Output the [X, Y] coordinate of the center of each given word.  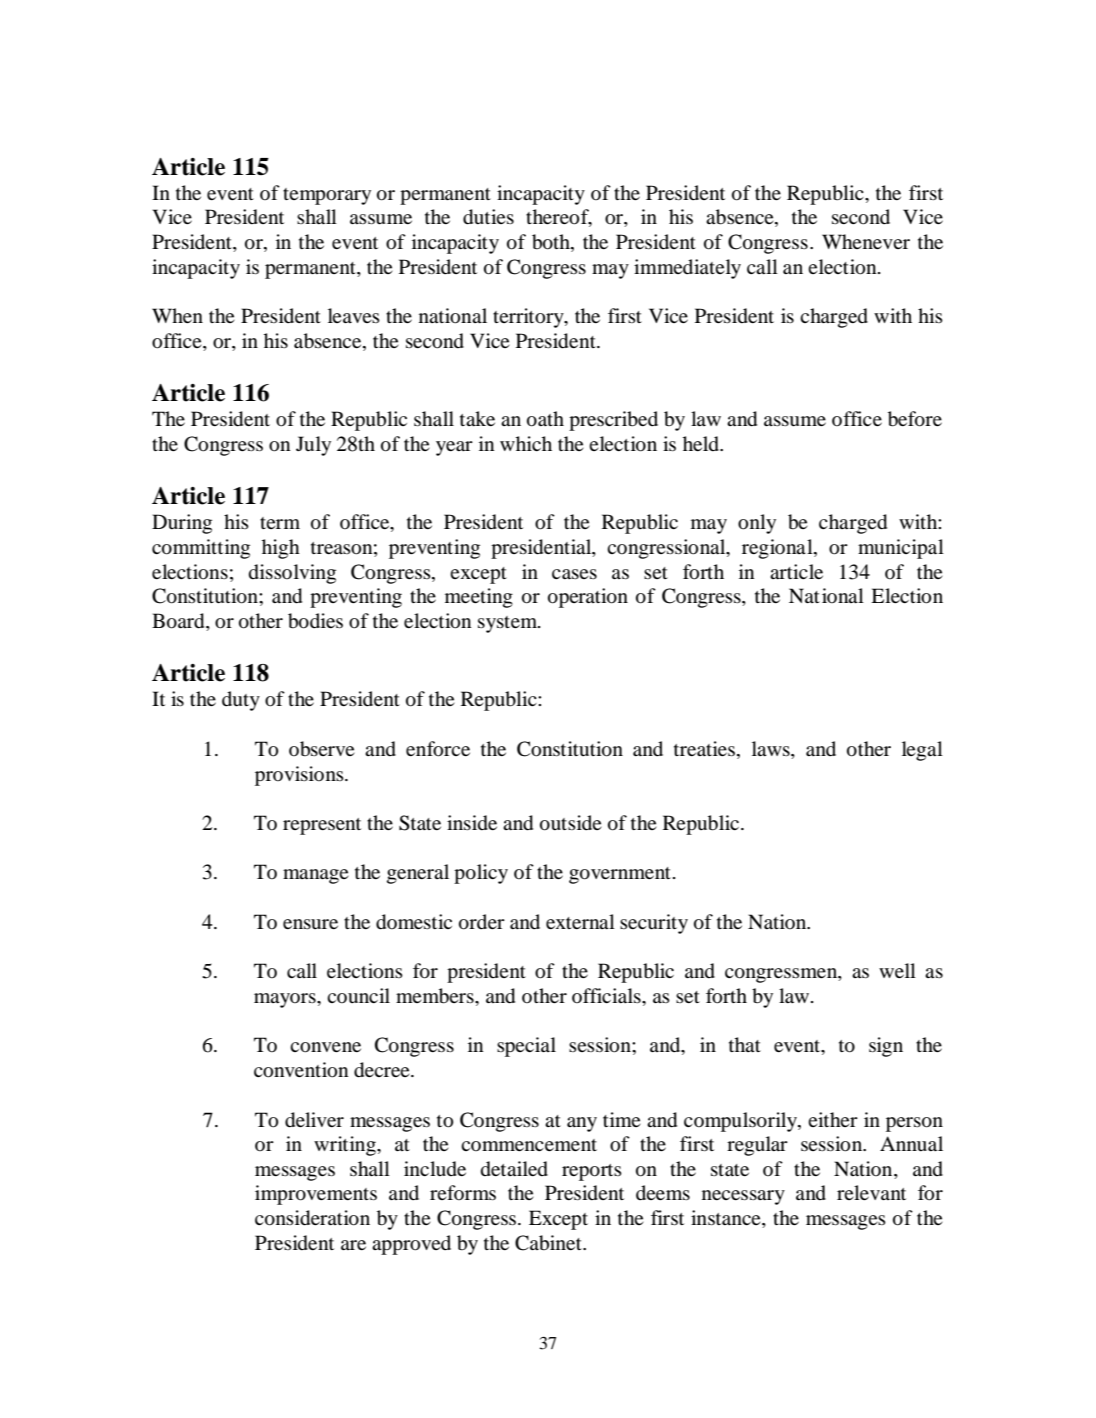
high [281, 549]
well [897, 970]
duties [488, 217]
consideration [312, 1218]
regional [778, 549]
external [580, 921]
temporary [327, 196]
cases [574, 574]
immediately [687, 269]
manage [315, 876]
